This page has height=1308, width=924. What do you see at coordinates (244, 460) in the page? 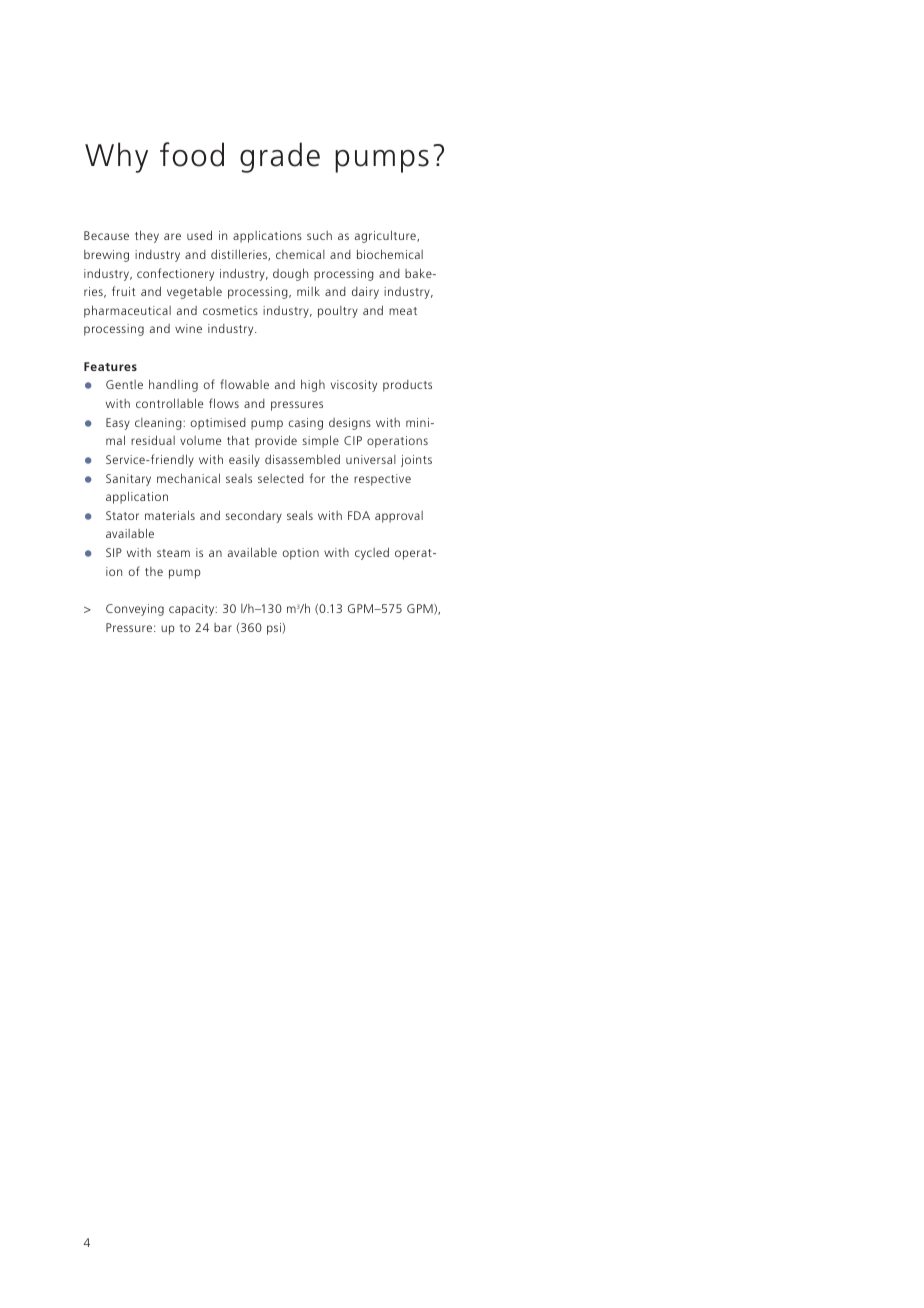
I see `easily` at bounding box center [244, 460].
